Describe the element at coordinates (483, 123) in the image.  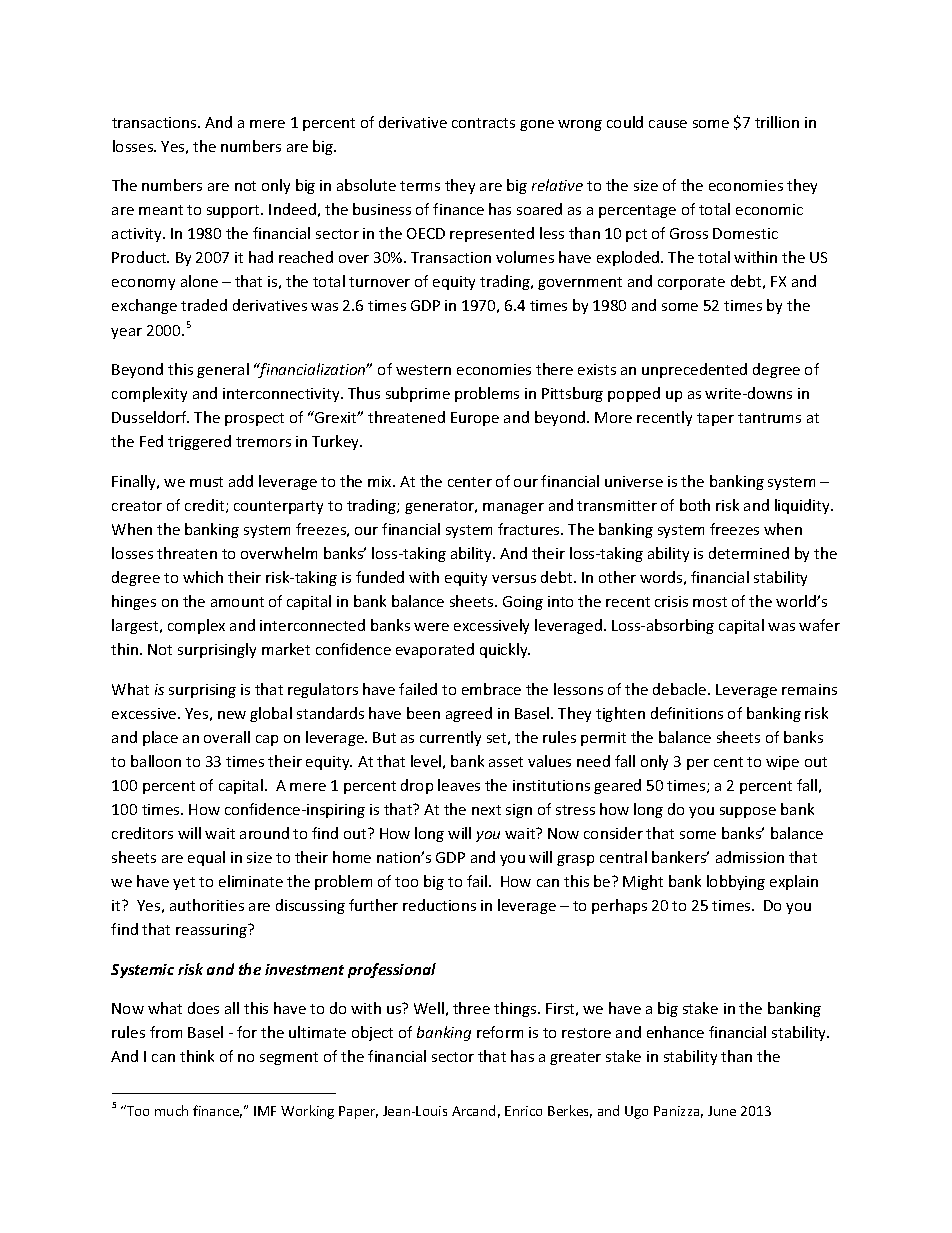
I see `contracts` at that location.
